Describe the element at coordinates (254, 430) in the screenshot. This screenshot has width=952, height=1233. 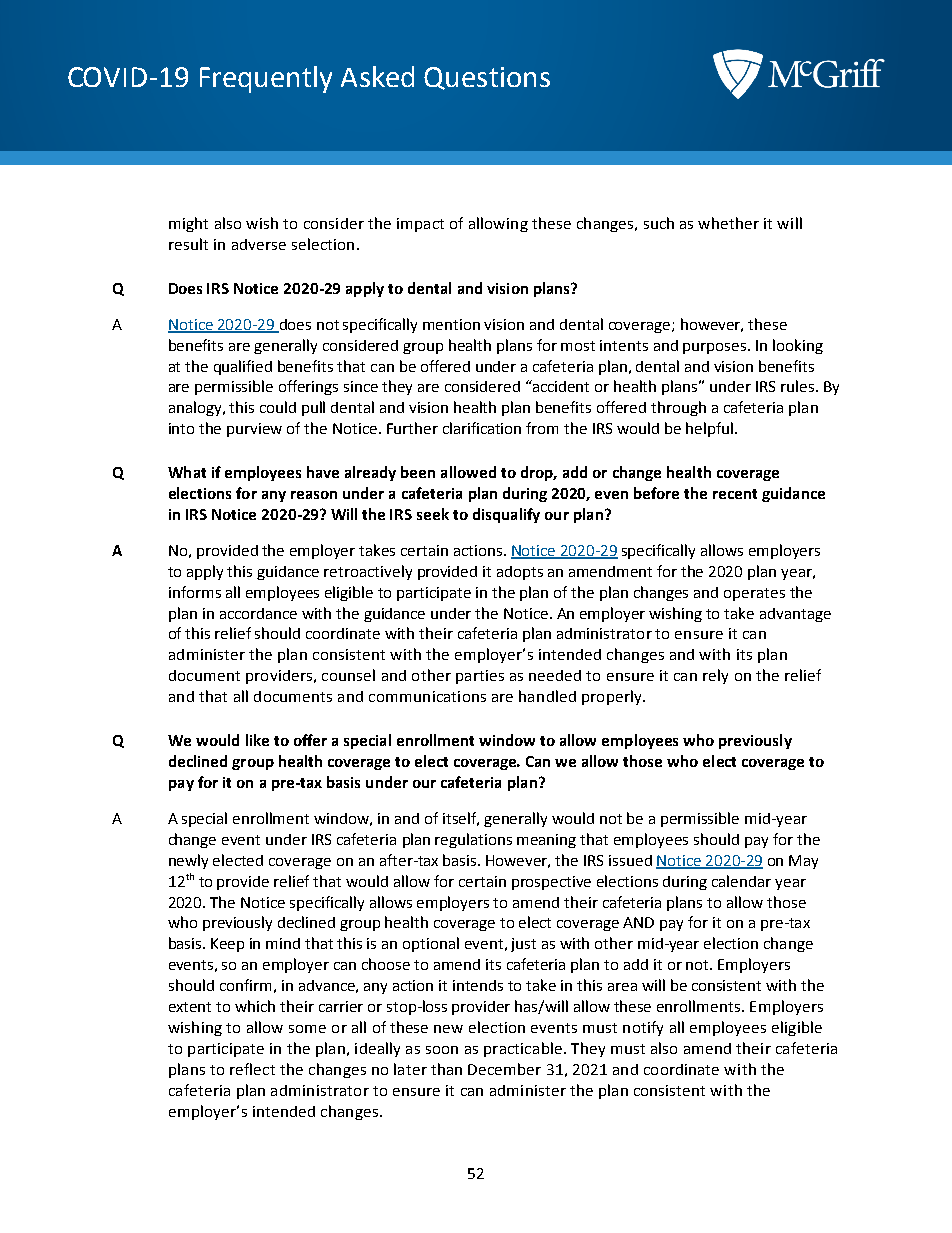
I see `purview` at that location.
